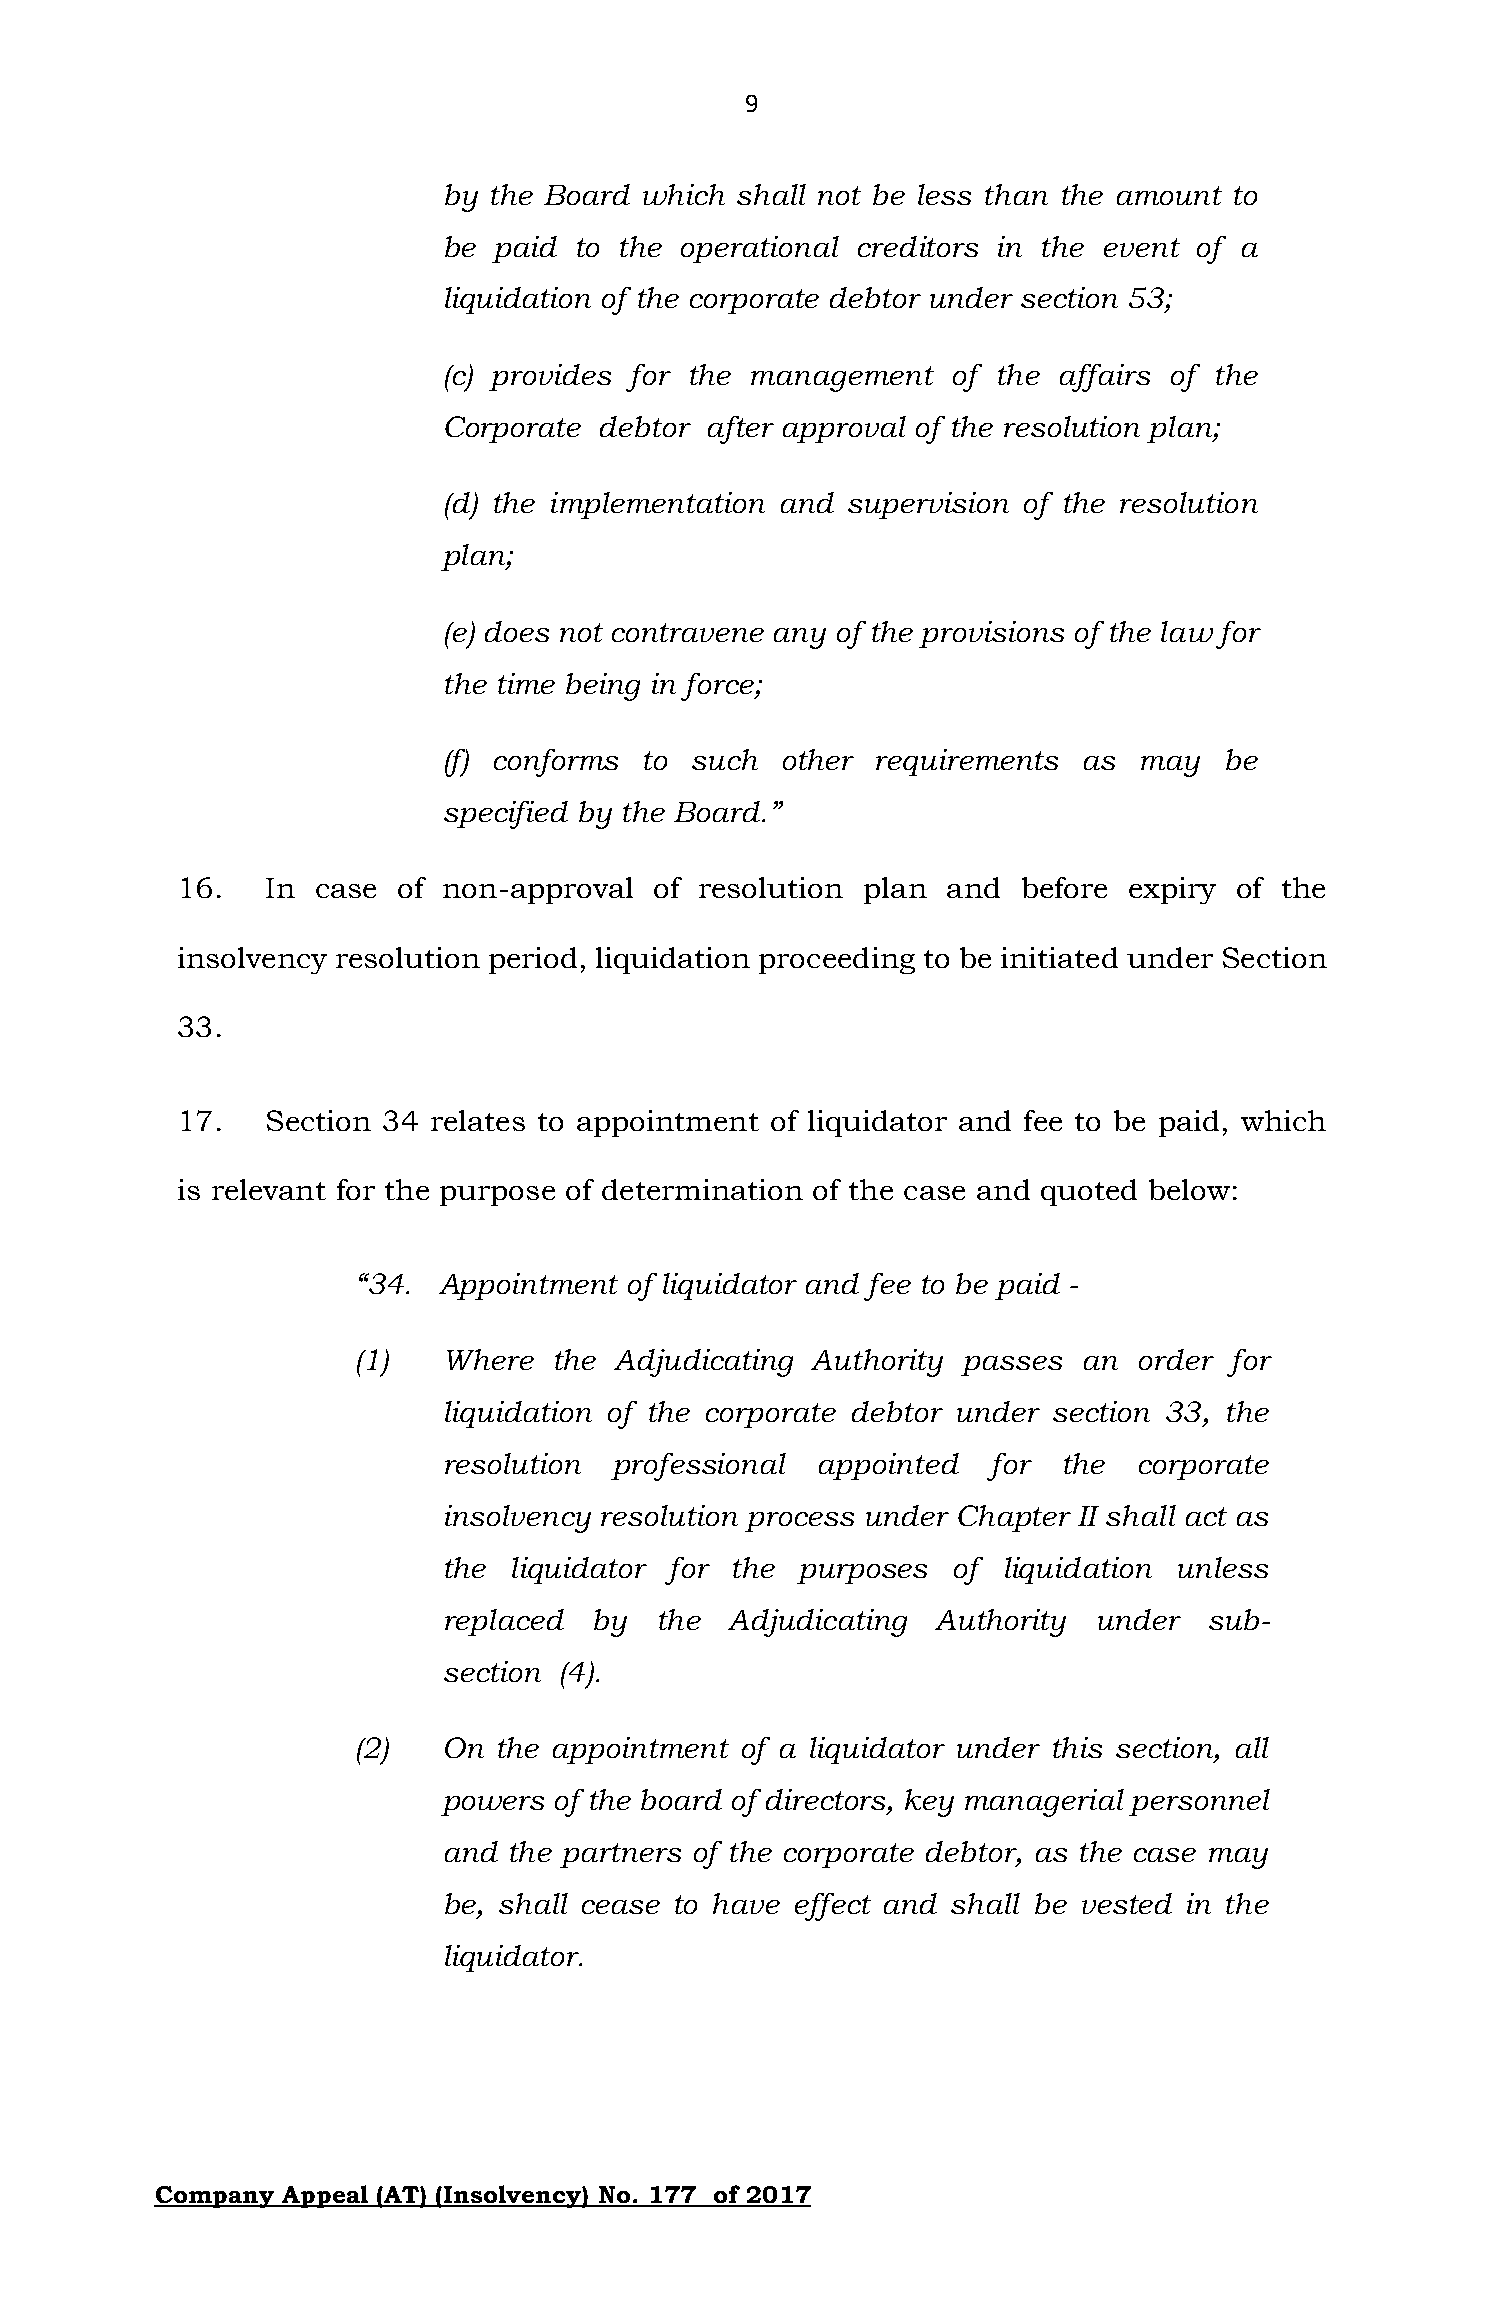 The height and width of the screenshot is (2300, 1504). I want to click on such, so click(725, 759).
